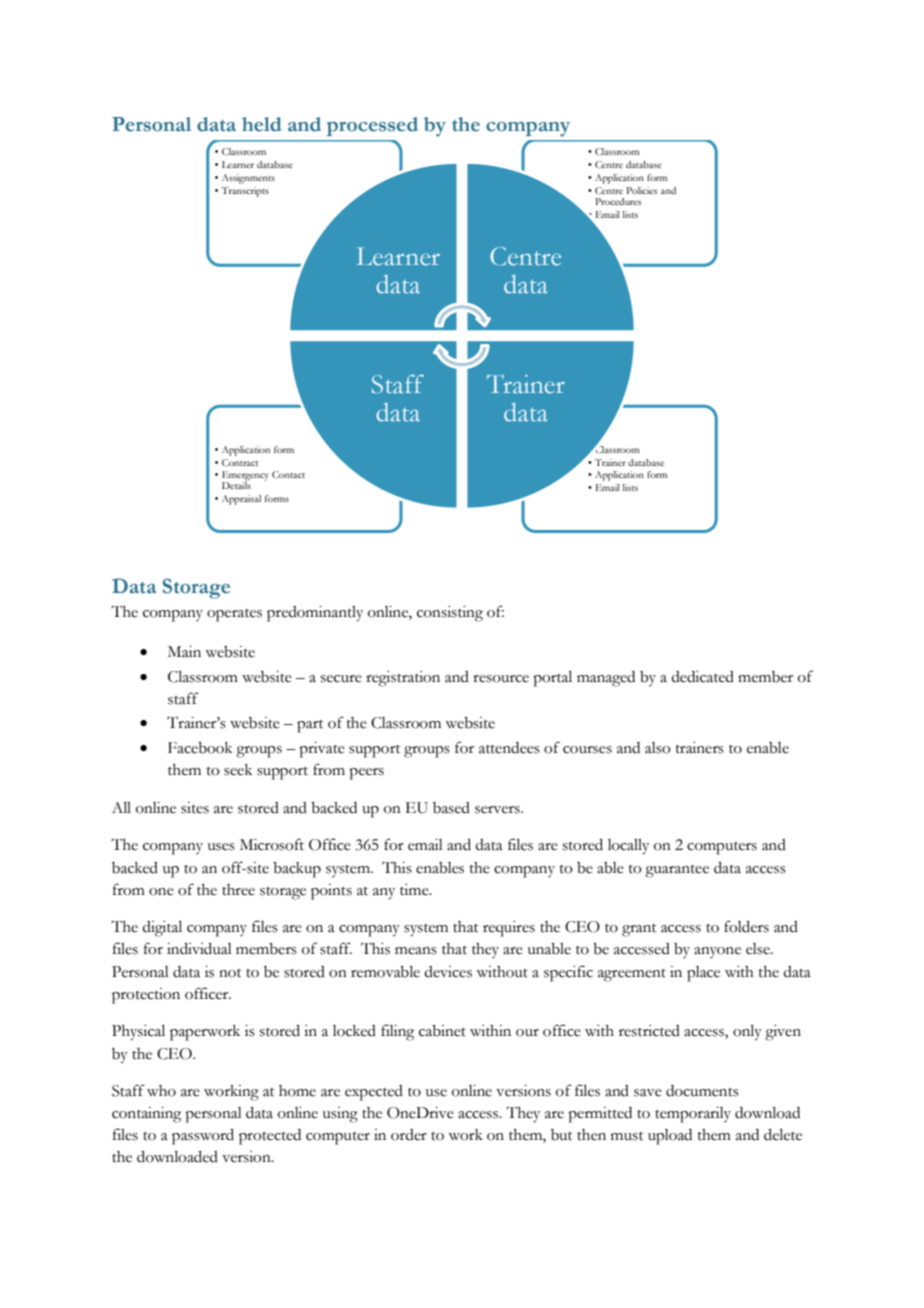  Describe the element at coordinates (234, 615) in the page. I see `operates` at that location.
